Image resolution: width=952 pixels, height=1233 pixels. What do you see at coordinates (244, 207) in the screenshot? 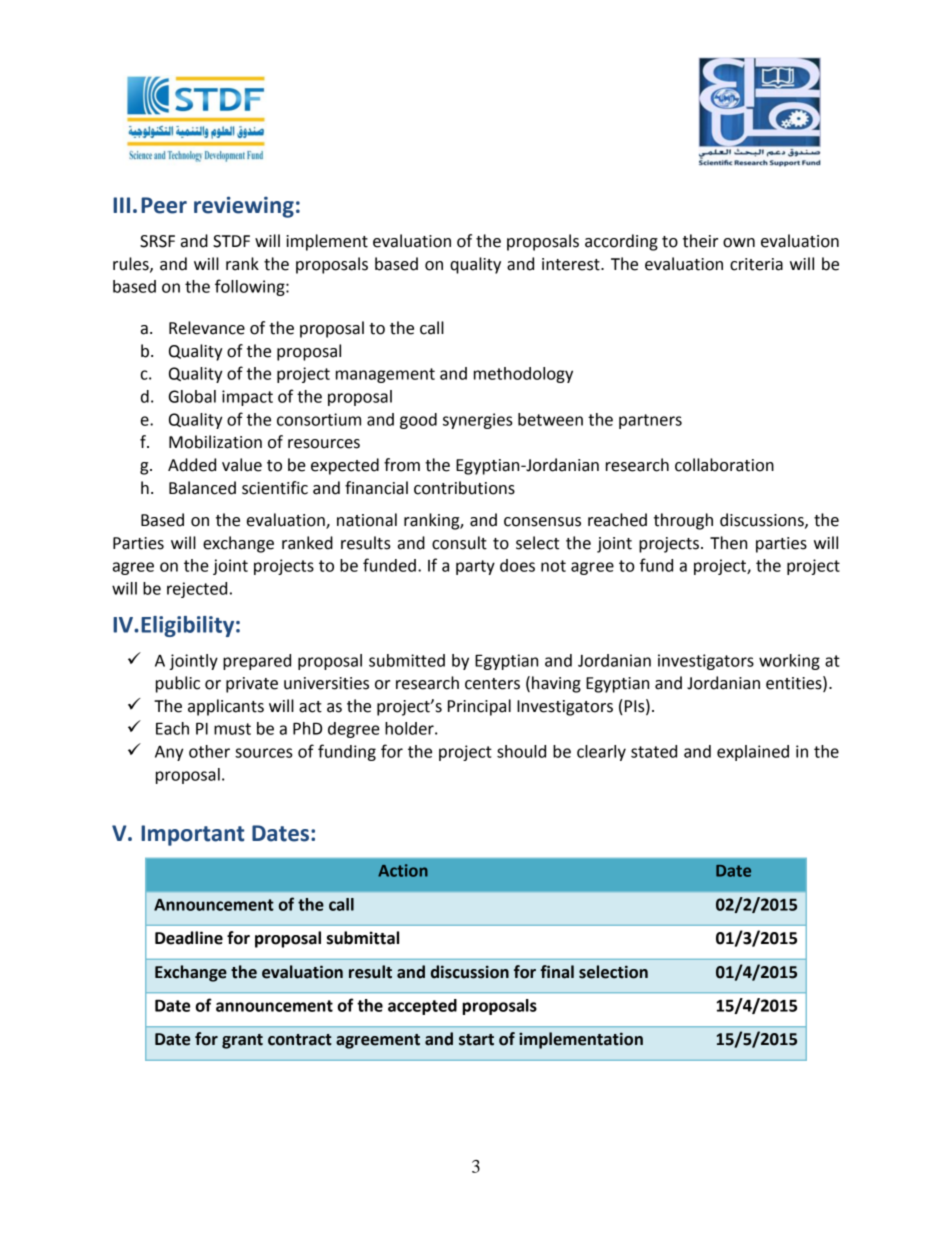
I see `reviewing` at bounding box center [244, 207].
